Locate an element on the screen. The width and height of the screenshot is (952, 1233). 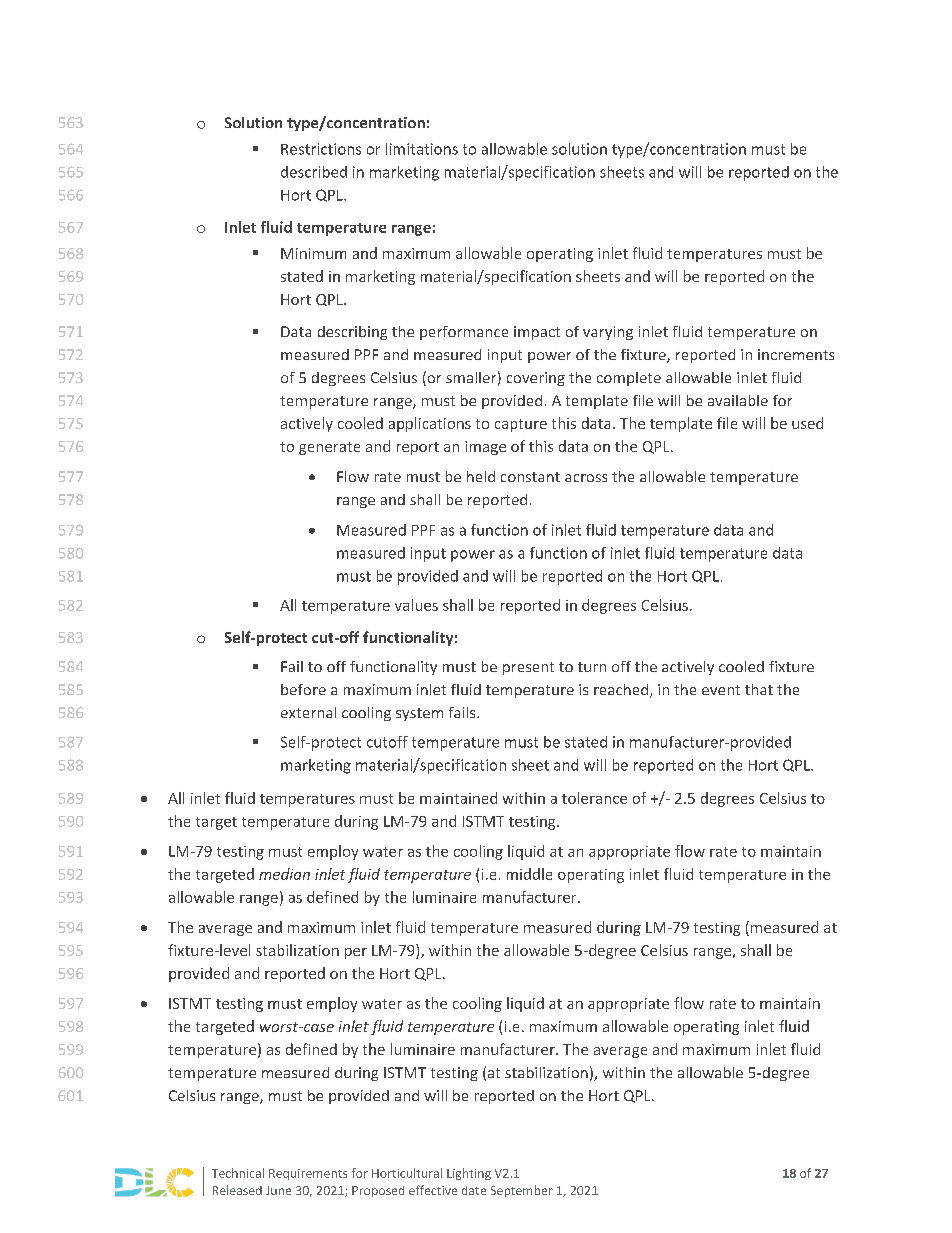
event is located at coordinates (721, 690).
